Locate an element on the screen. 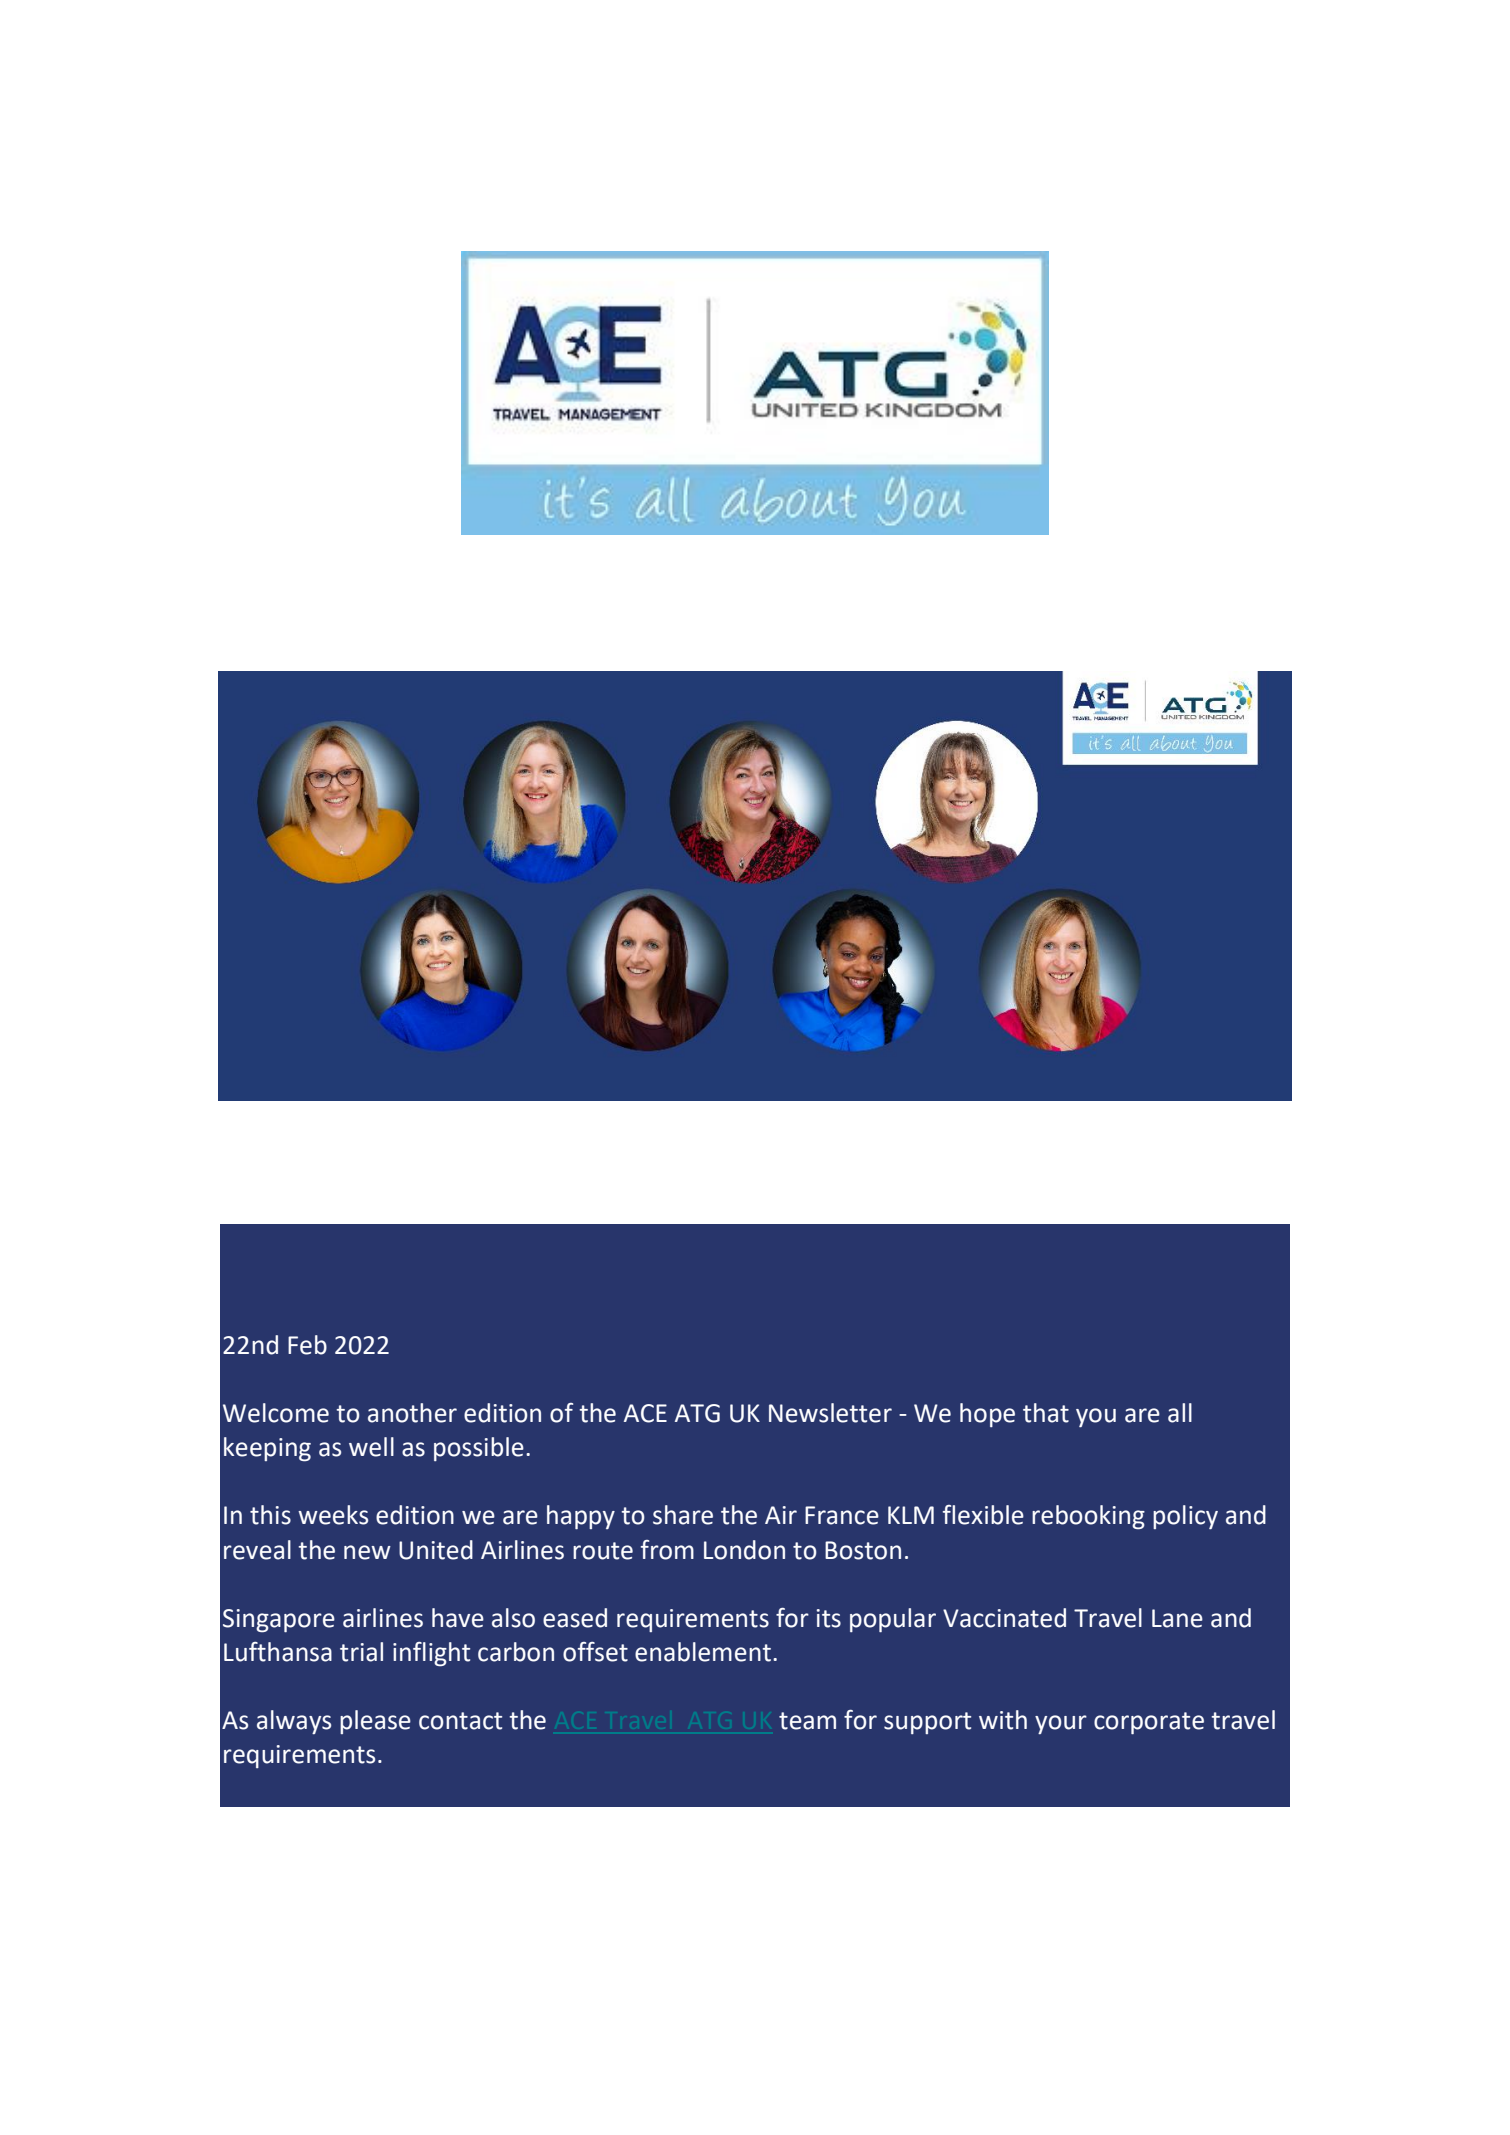  London is located at coordinates (744, 1550).
